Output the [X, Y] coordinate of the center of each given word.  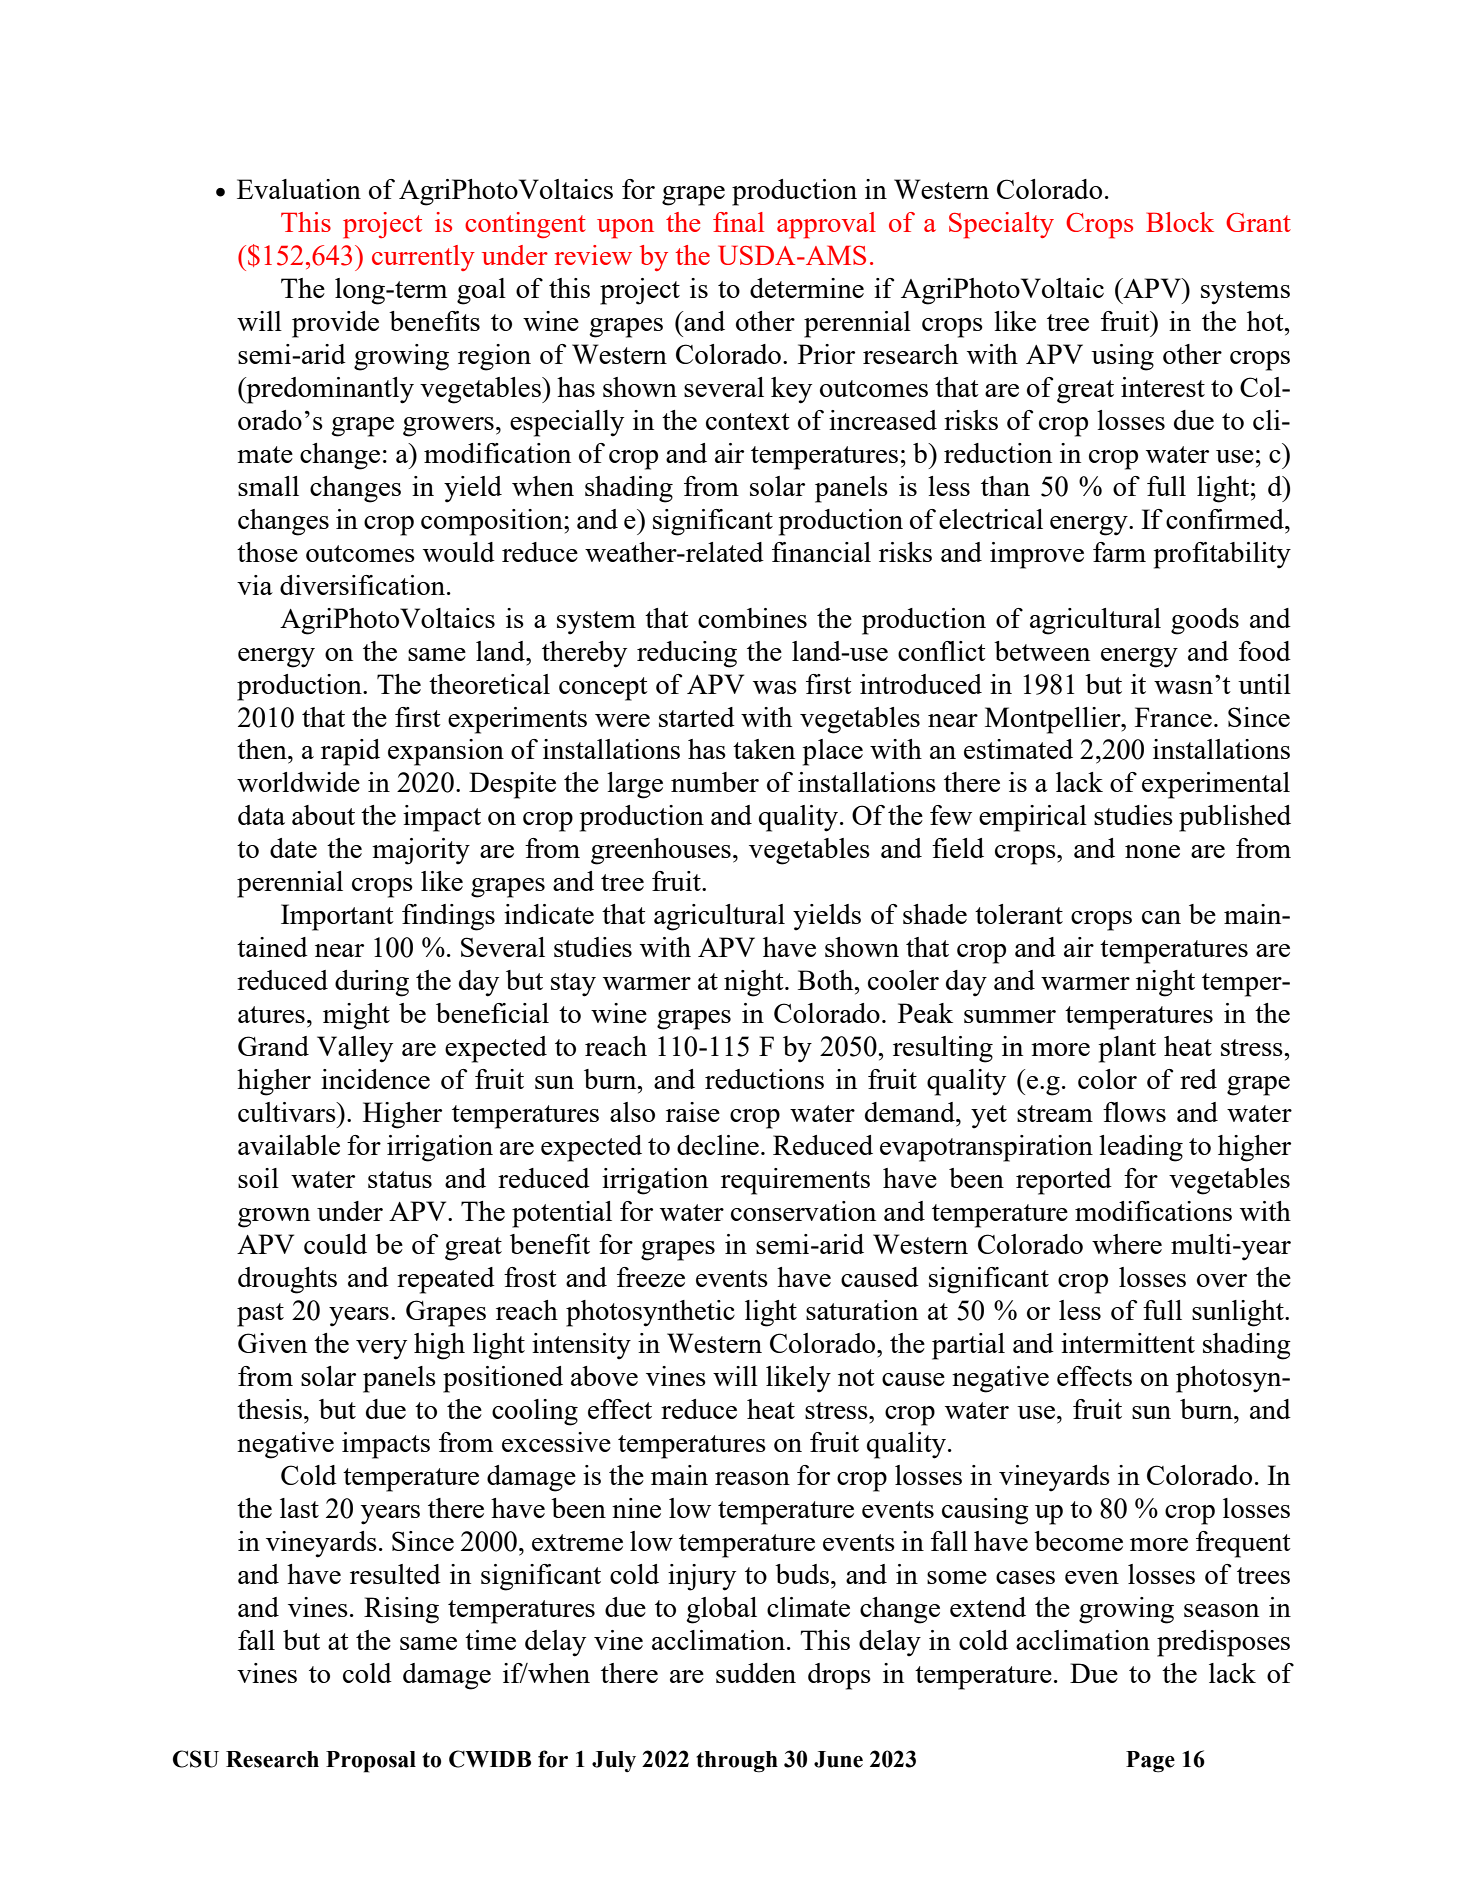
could [335, 1244]
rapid [350, 752]
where [1127, 1244]
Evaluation [299, 189]
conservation [803, 1211]
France [1173, 717]
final [738, 222]
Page [1150, 1762]
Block [1180, 222]
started [697, 717]
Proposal [371, 1762]
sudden [756, 1673]
